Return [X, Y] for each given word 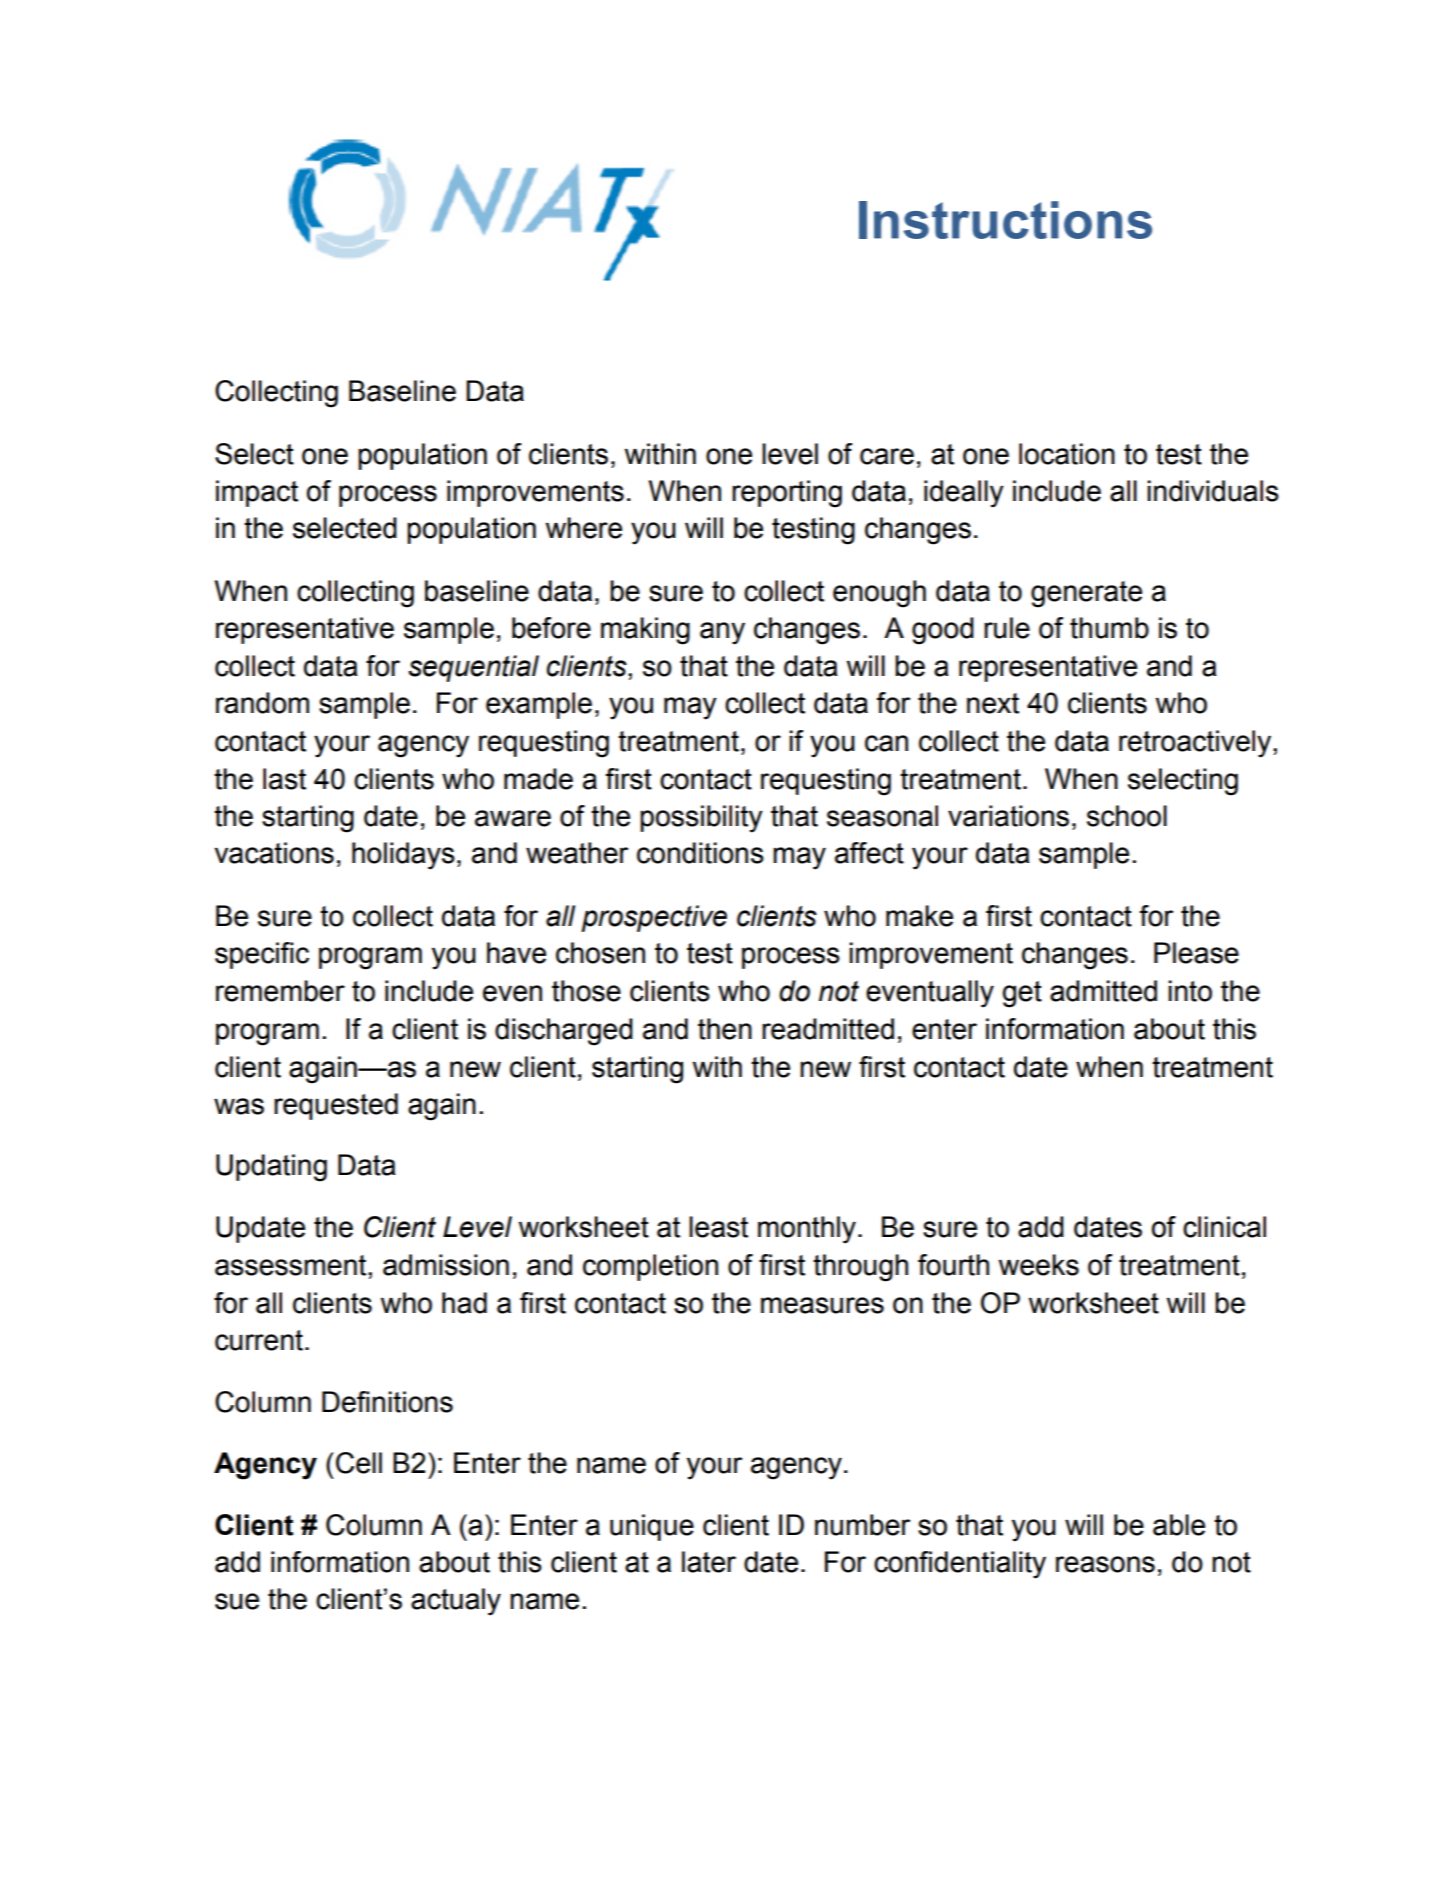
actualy [456, 1602]
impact [257, 493]
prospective [654, 918]
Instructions [1005, 220]
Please [1196, 953]
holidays [403, 856]
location [1067, 454]
